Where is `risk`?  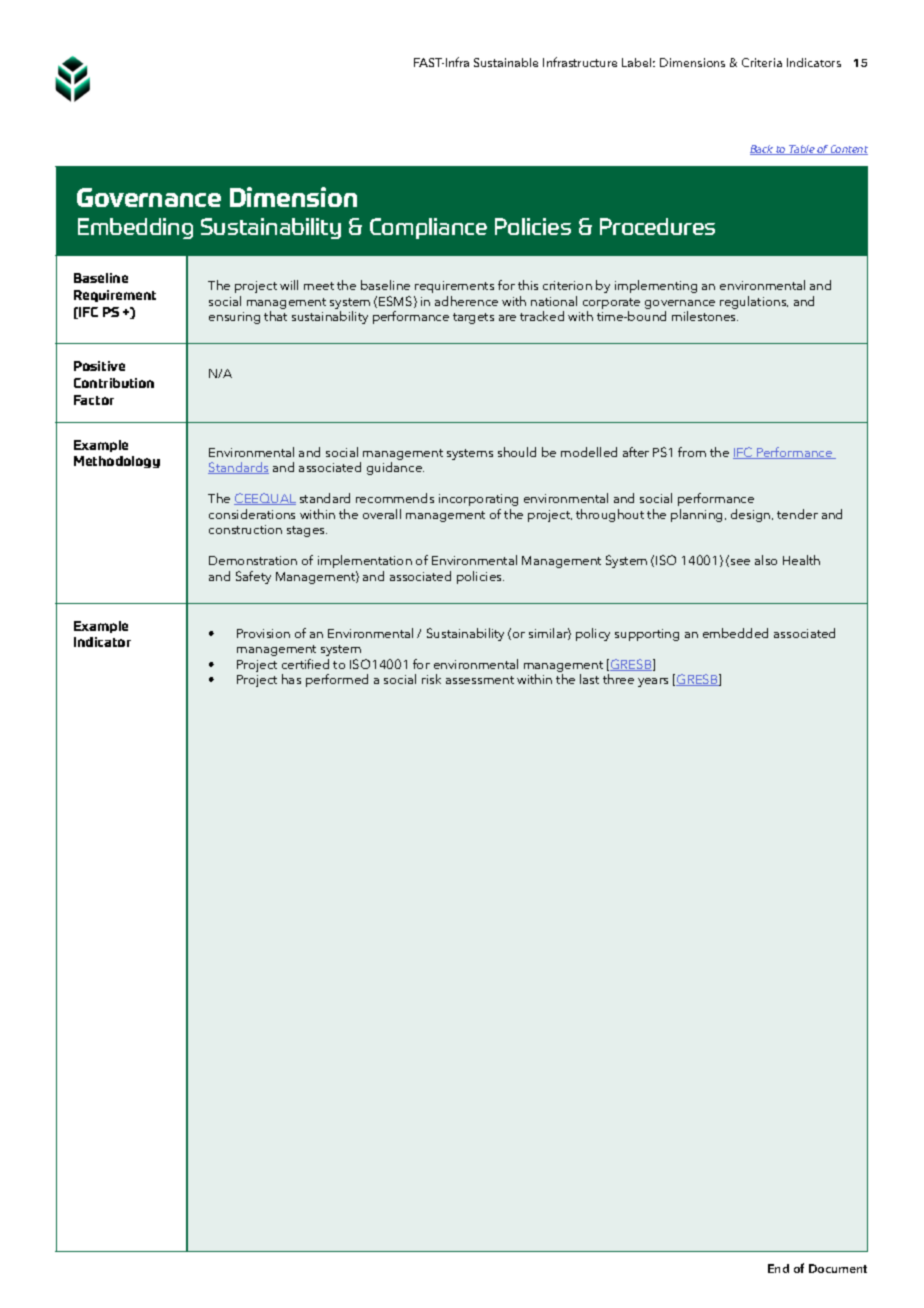 risk is located at coordinates (431, 679).
